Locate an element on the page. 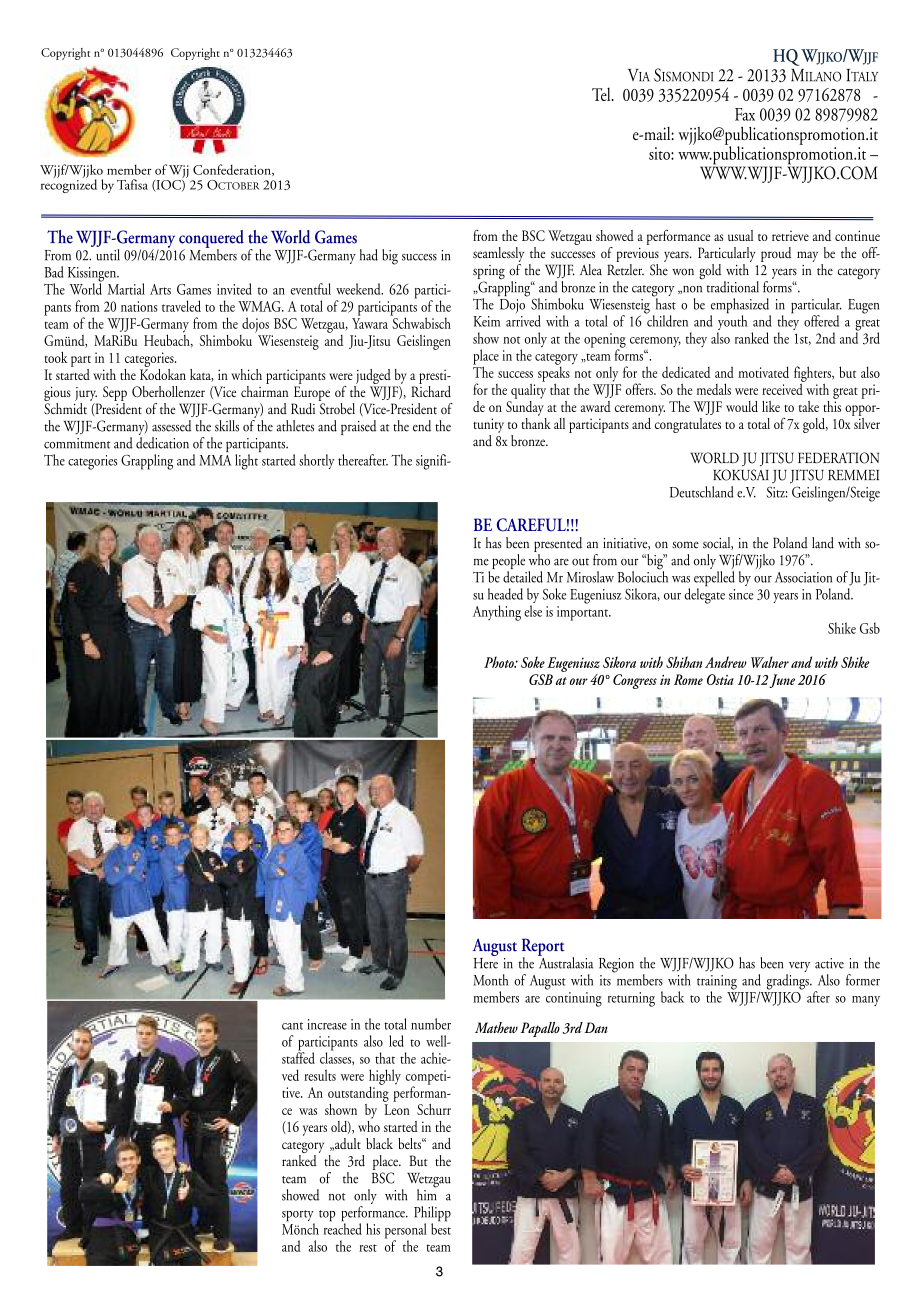 This document has height=1308, width=924. Tel is located at coordinates (602, 94).
